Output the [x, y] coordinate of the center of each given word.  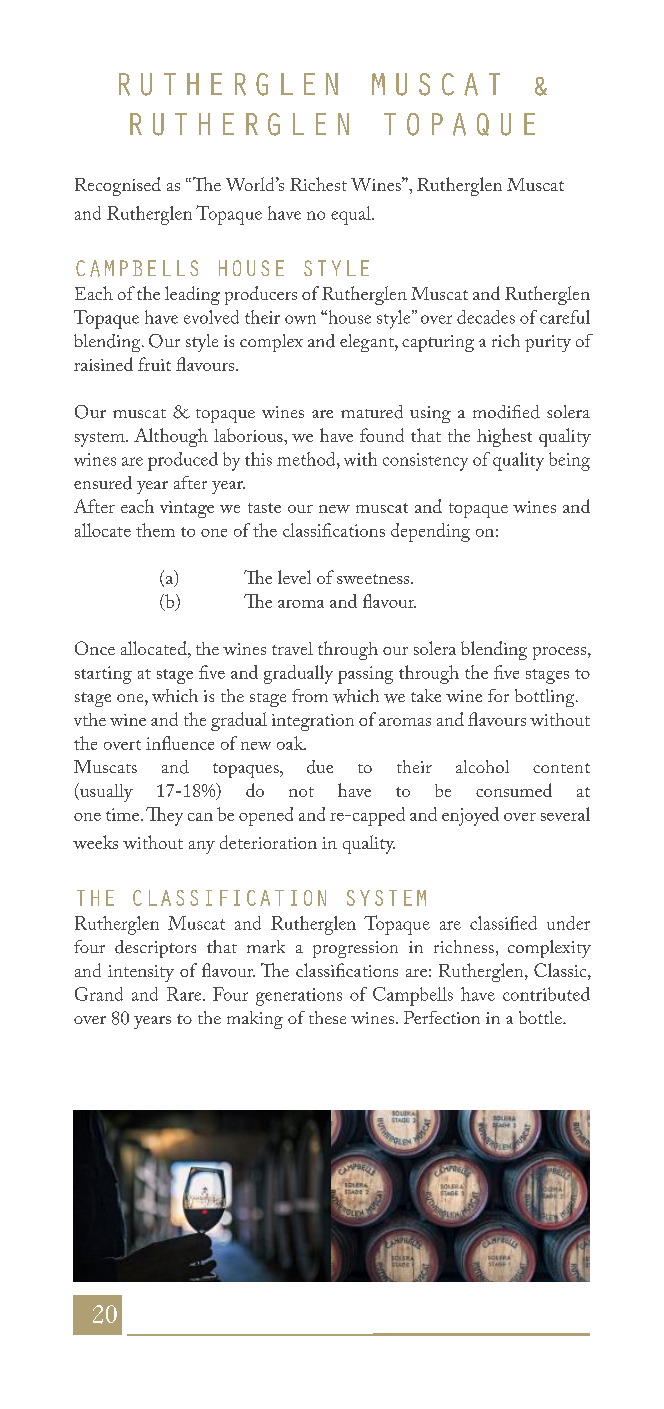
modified [506, 412]
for [498, 695]
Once [95, 648]
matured [372, 412]
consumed [514, 790]
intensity [141, 973]
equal [352, 215]
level [294, 577]
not [301, 792]
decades [486, 317]
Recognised [118, 186]
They [164, 816]
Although [171, 437]
